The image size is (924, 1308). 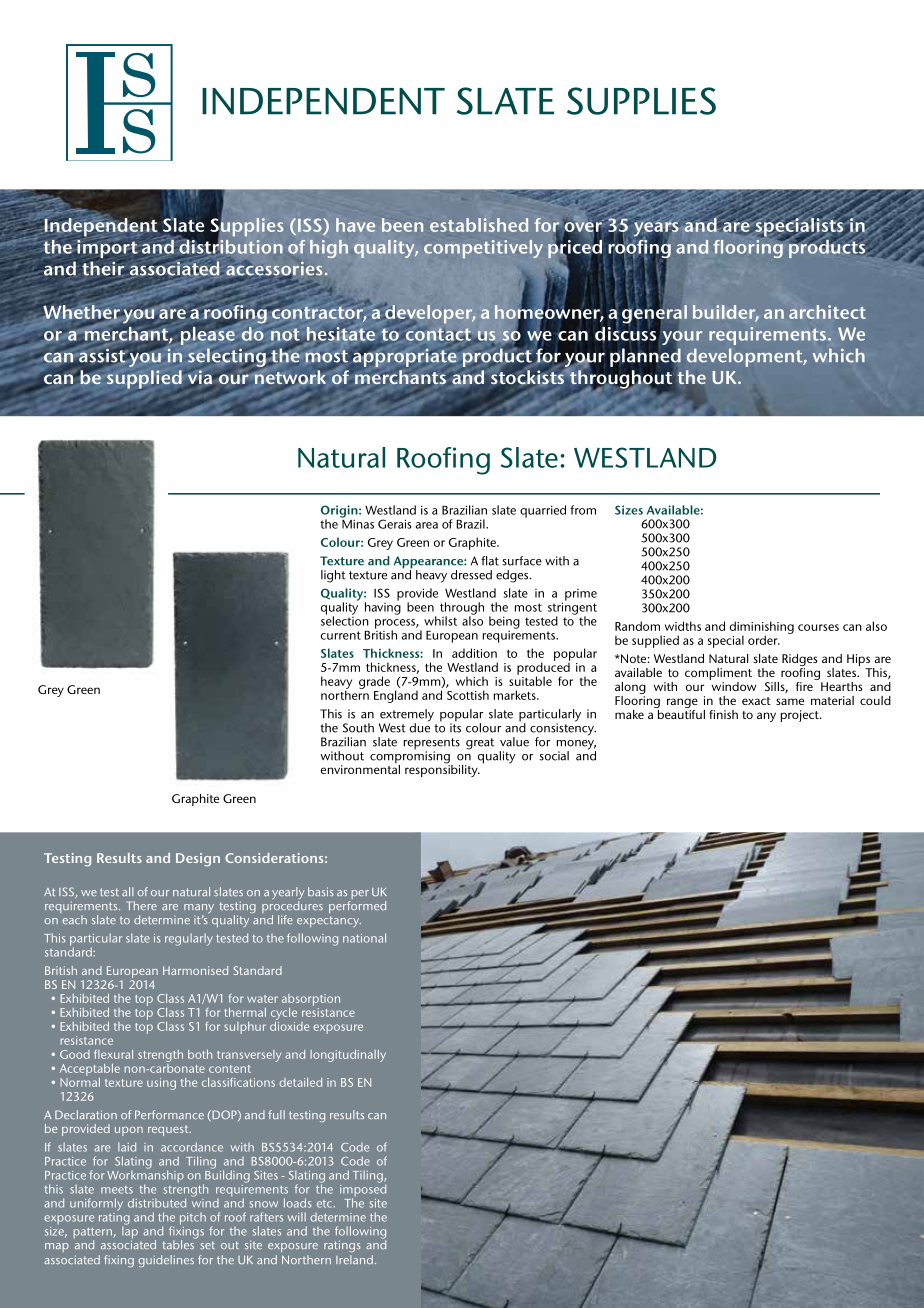 I want to click on import, so click(x=107, y=250).
